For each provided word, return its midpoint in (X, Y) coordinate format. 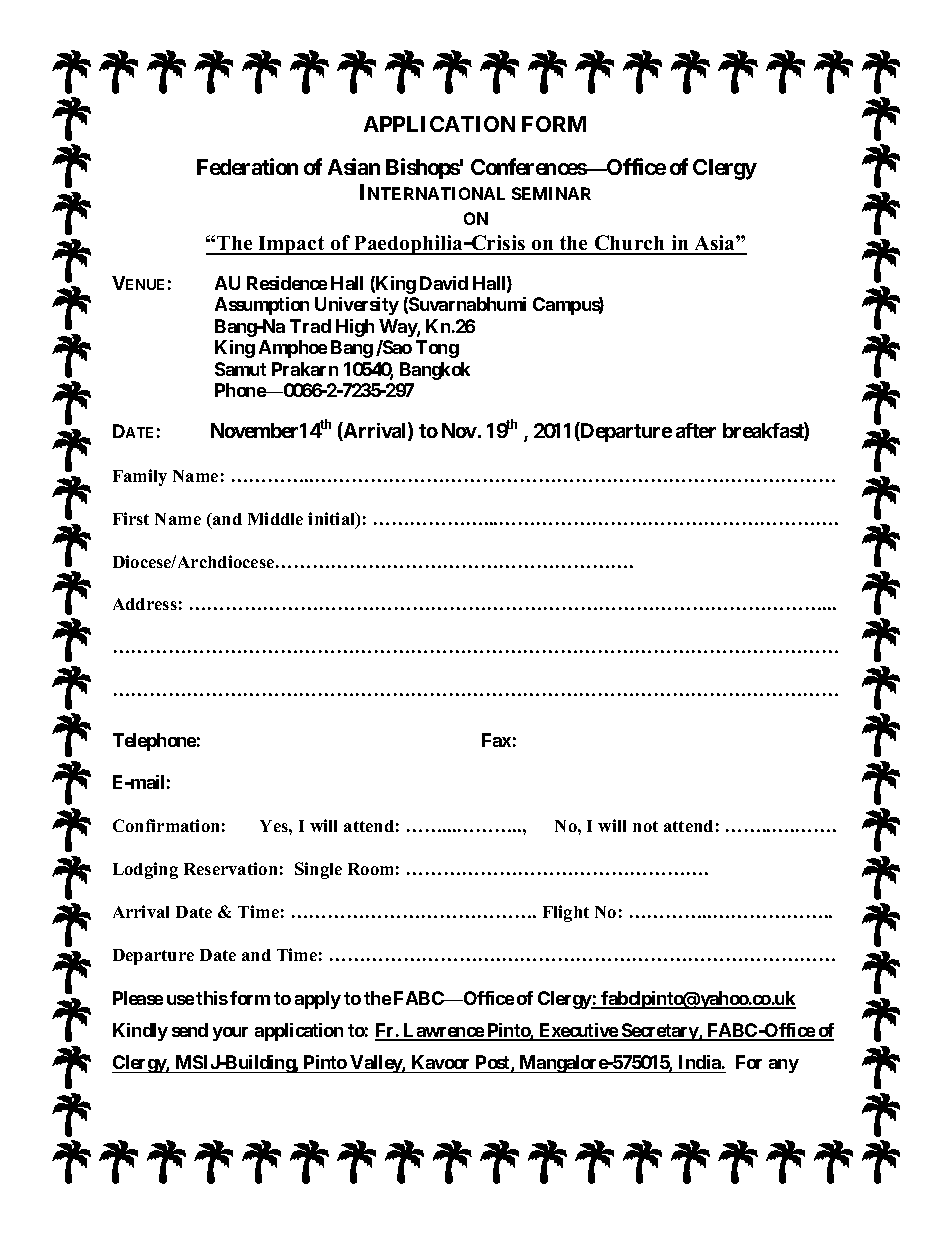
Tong (437, 349)
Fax (496, 740)
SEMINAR (551, 193)
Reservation (230, 868)
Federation (247, 166)
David (444, 283)
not (645, 826)
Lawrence (443, 1031)
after (696, 430)
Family (140, 477)
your (230, 1034)
